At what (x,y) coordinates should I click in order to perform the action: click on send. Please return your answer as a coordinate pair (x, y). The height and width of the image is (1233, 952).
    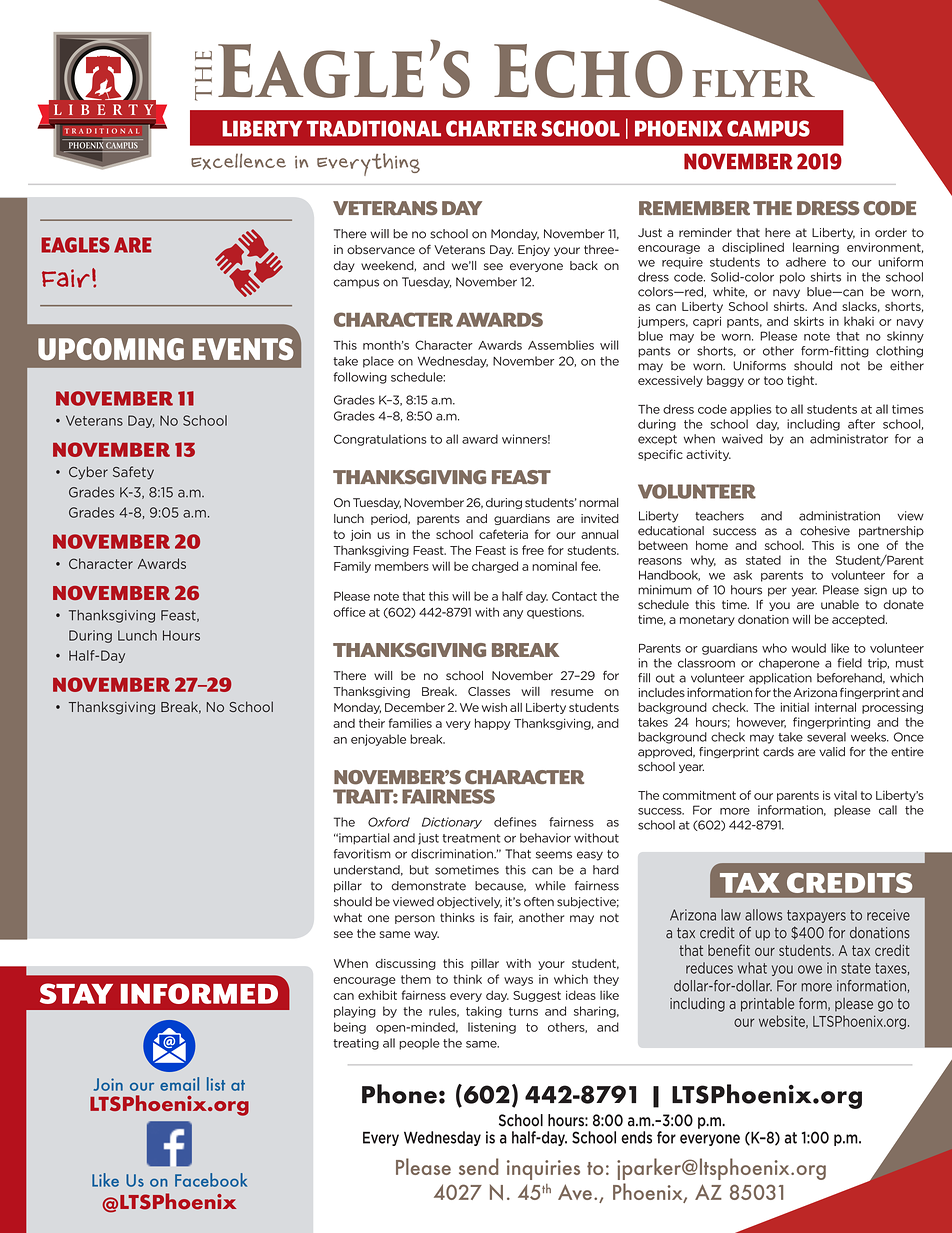
    Looking at the image, I should click on (478, 1166).
